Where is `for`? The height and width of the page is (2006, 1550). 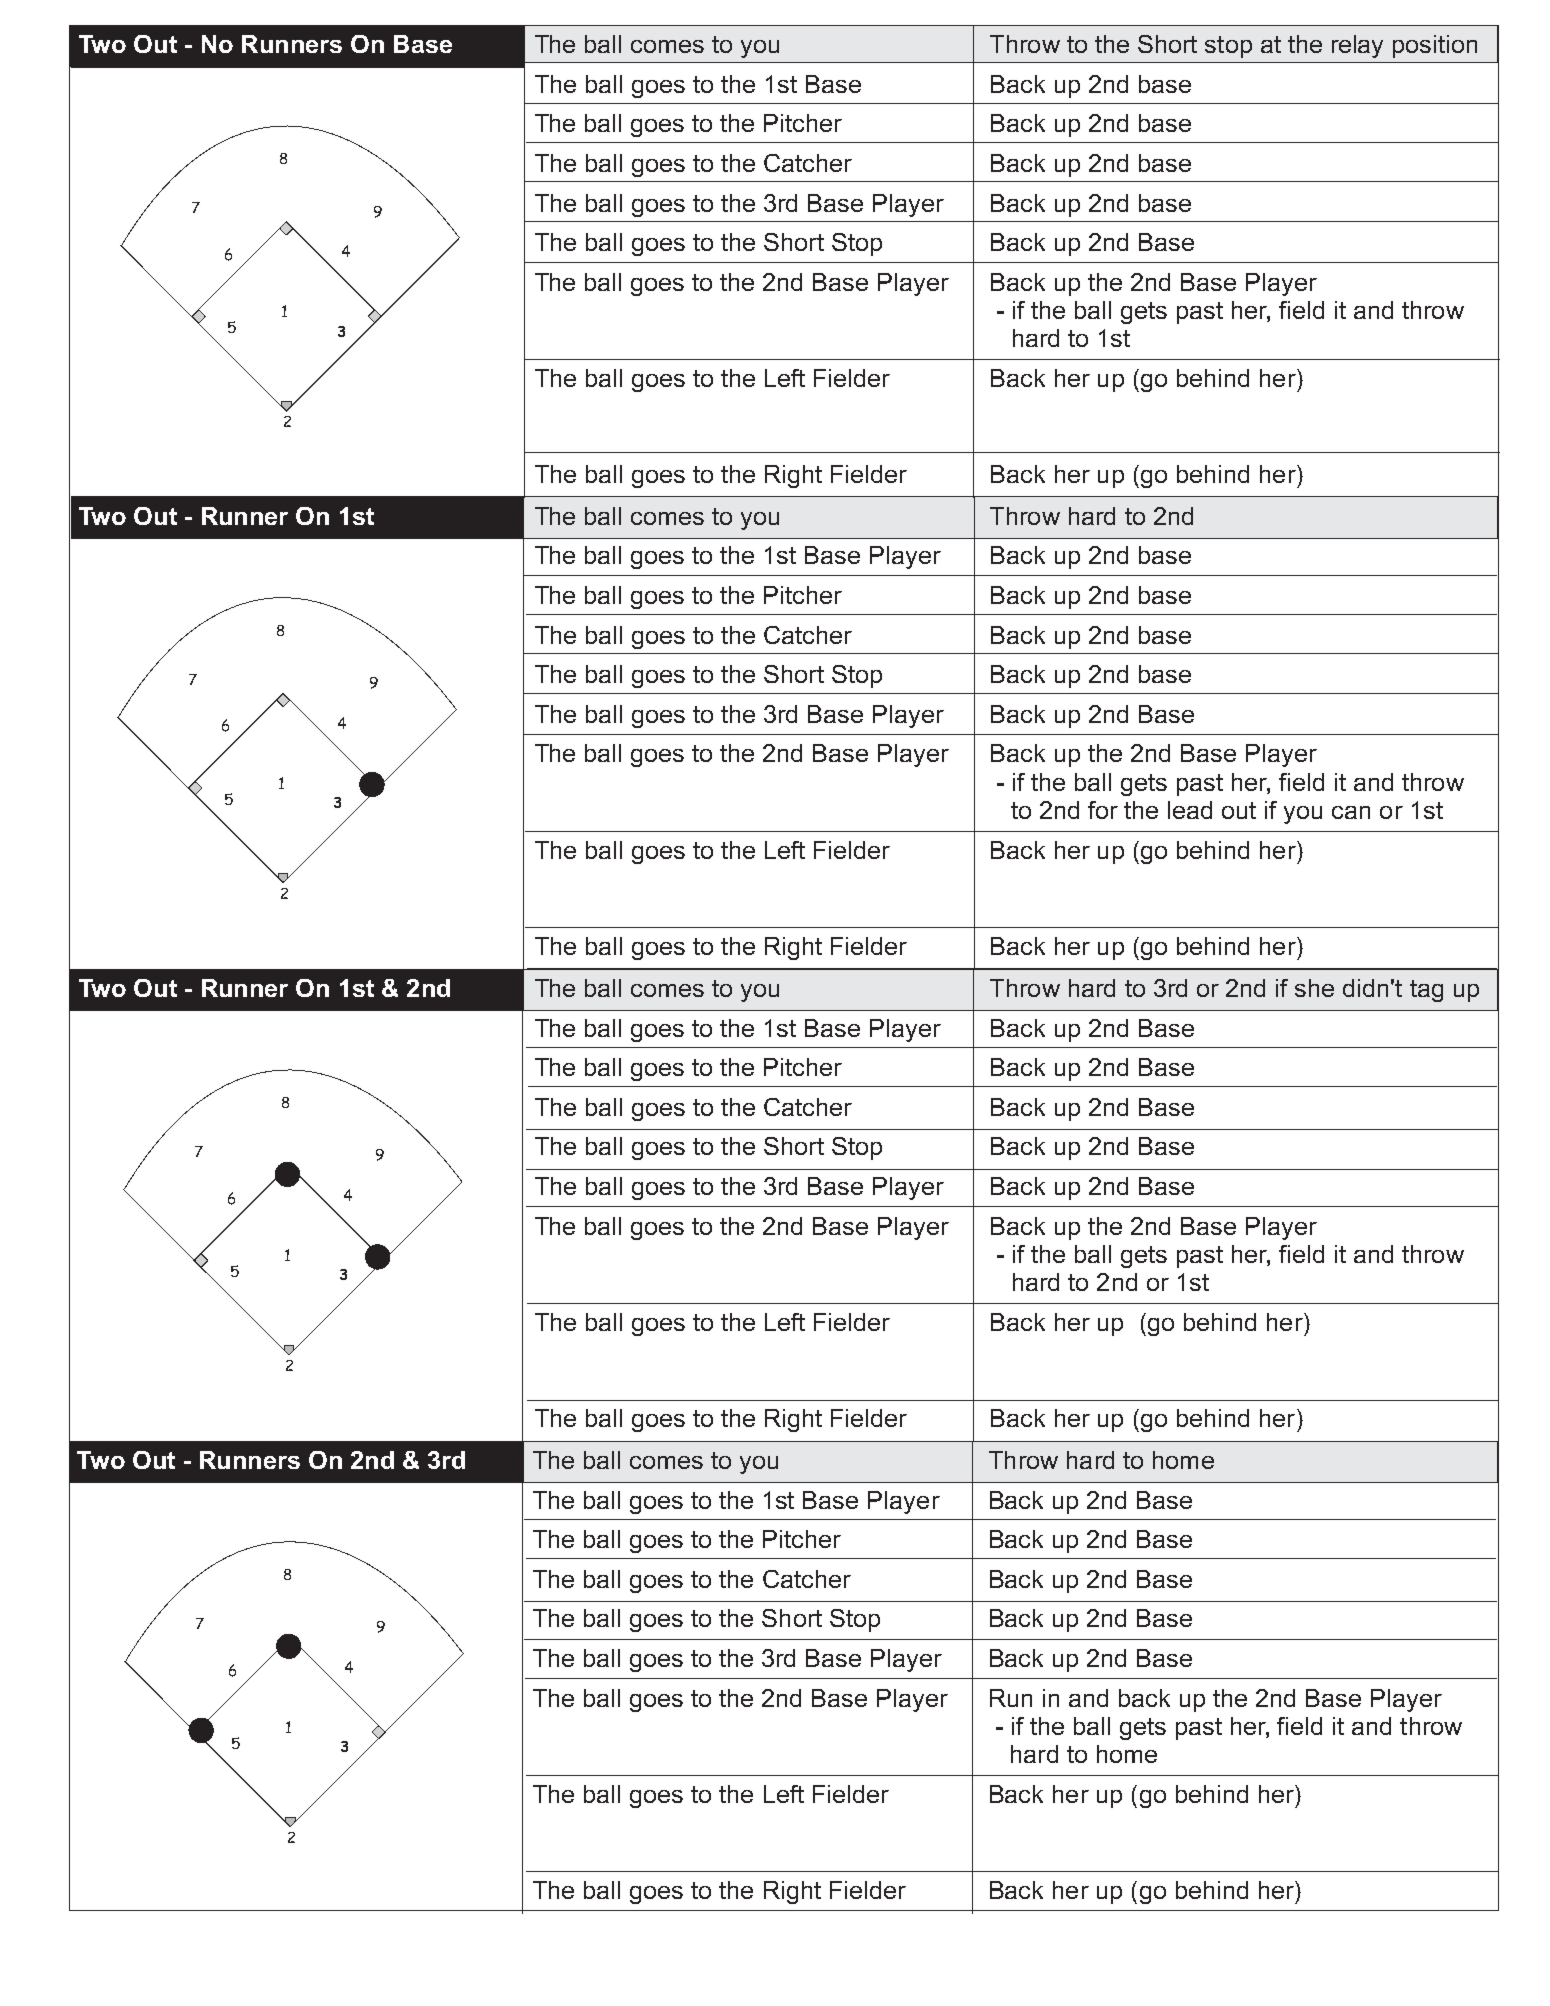
for is located at coordinates (1103, 810).
